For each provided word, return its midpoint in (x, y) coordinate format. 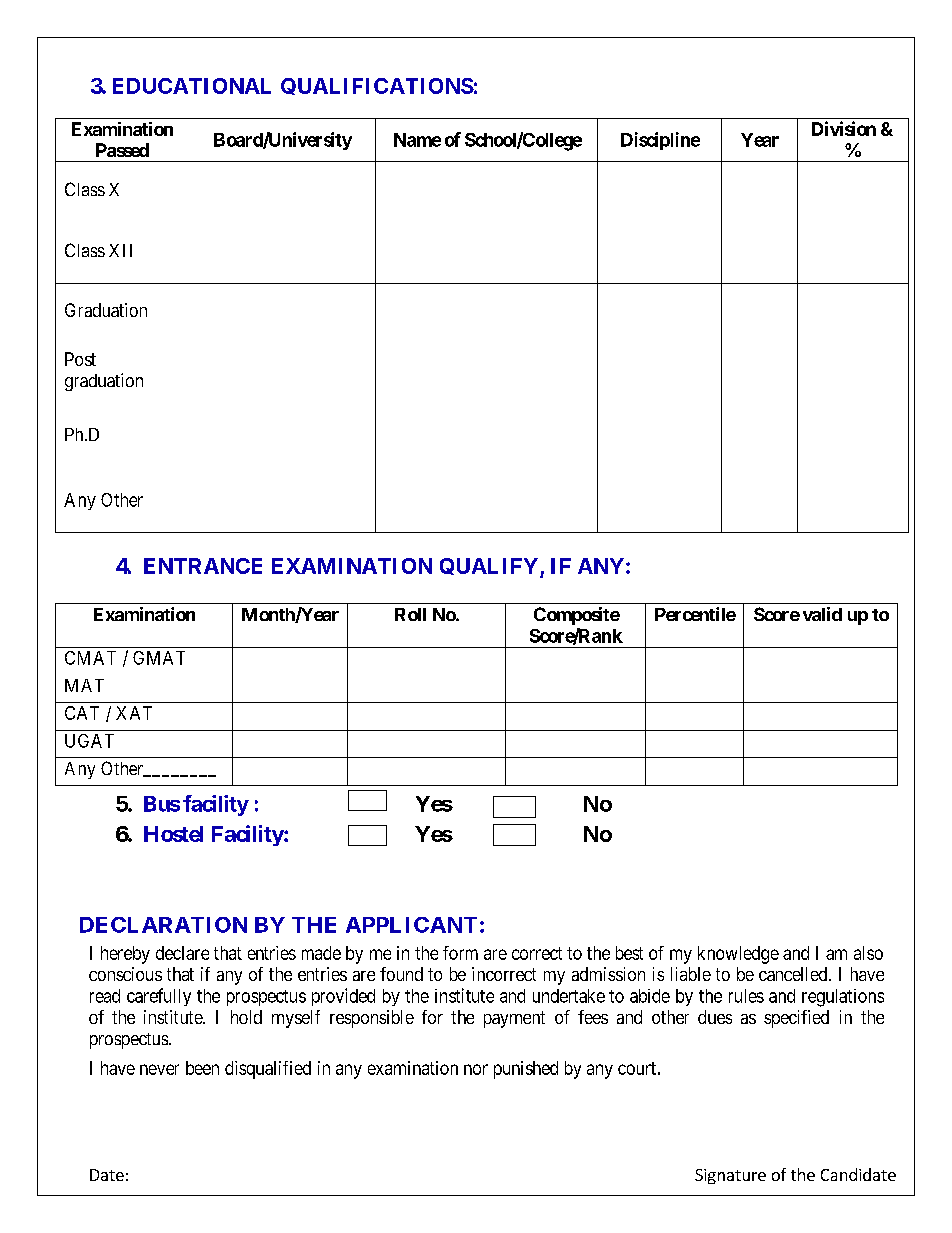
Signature (730, 1176)
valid (822, 614)
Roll (410, 614)
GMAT (159, 658)
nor (476, 1069)
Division (844, 128)
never (159, 1069)
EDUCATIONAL (192, 86)
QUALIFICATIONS (377, 86)
